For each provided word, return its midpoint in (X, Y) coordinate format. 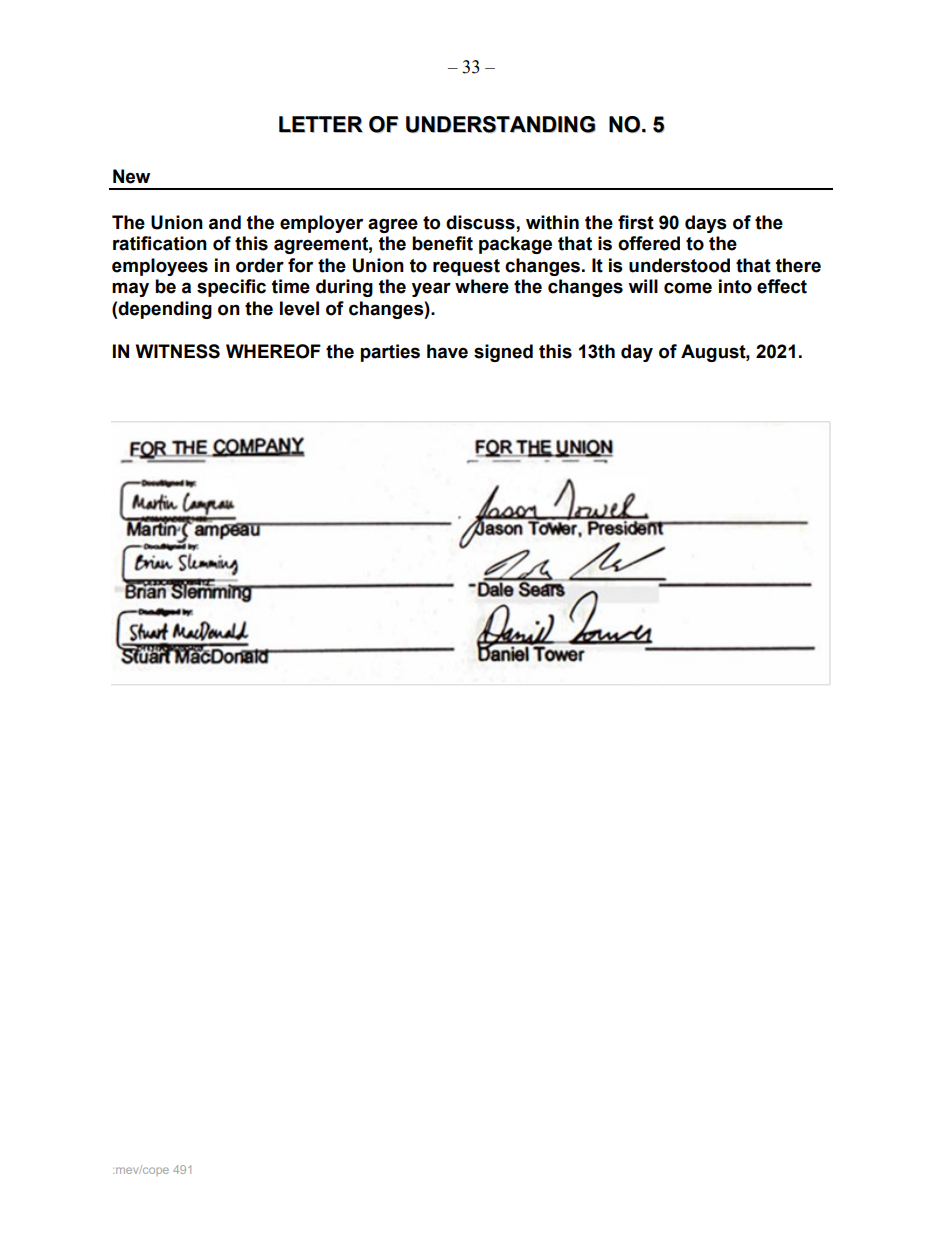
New (131, 176)
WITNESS (178, 351)
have (447, 351)
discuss (481, 223)
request (466, 267)
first (636, 222)
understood (679, 265)
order (260, 265)
